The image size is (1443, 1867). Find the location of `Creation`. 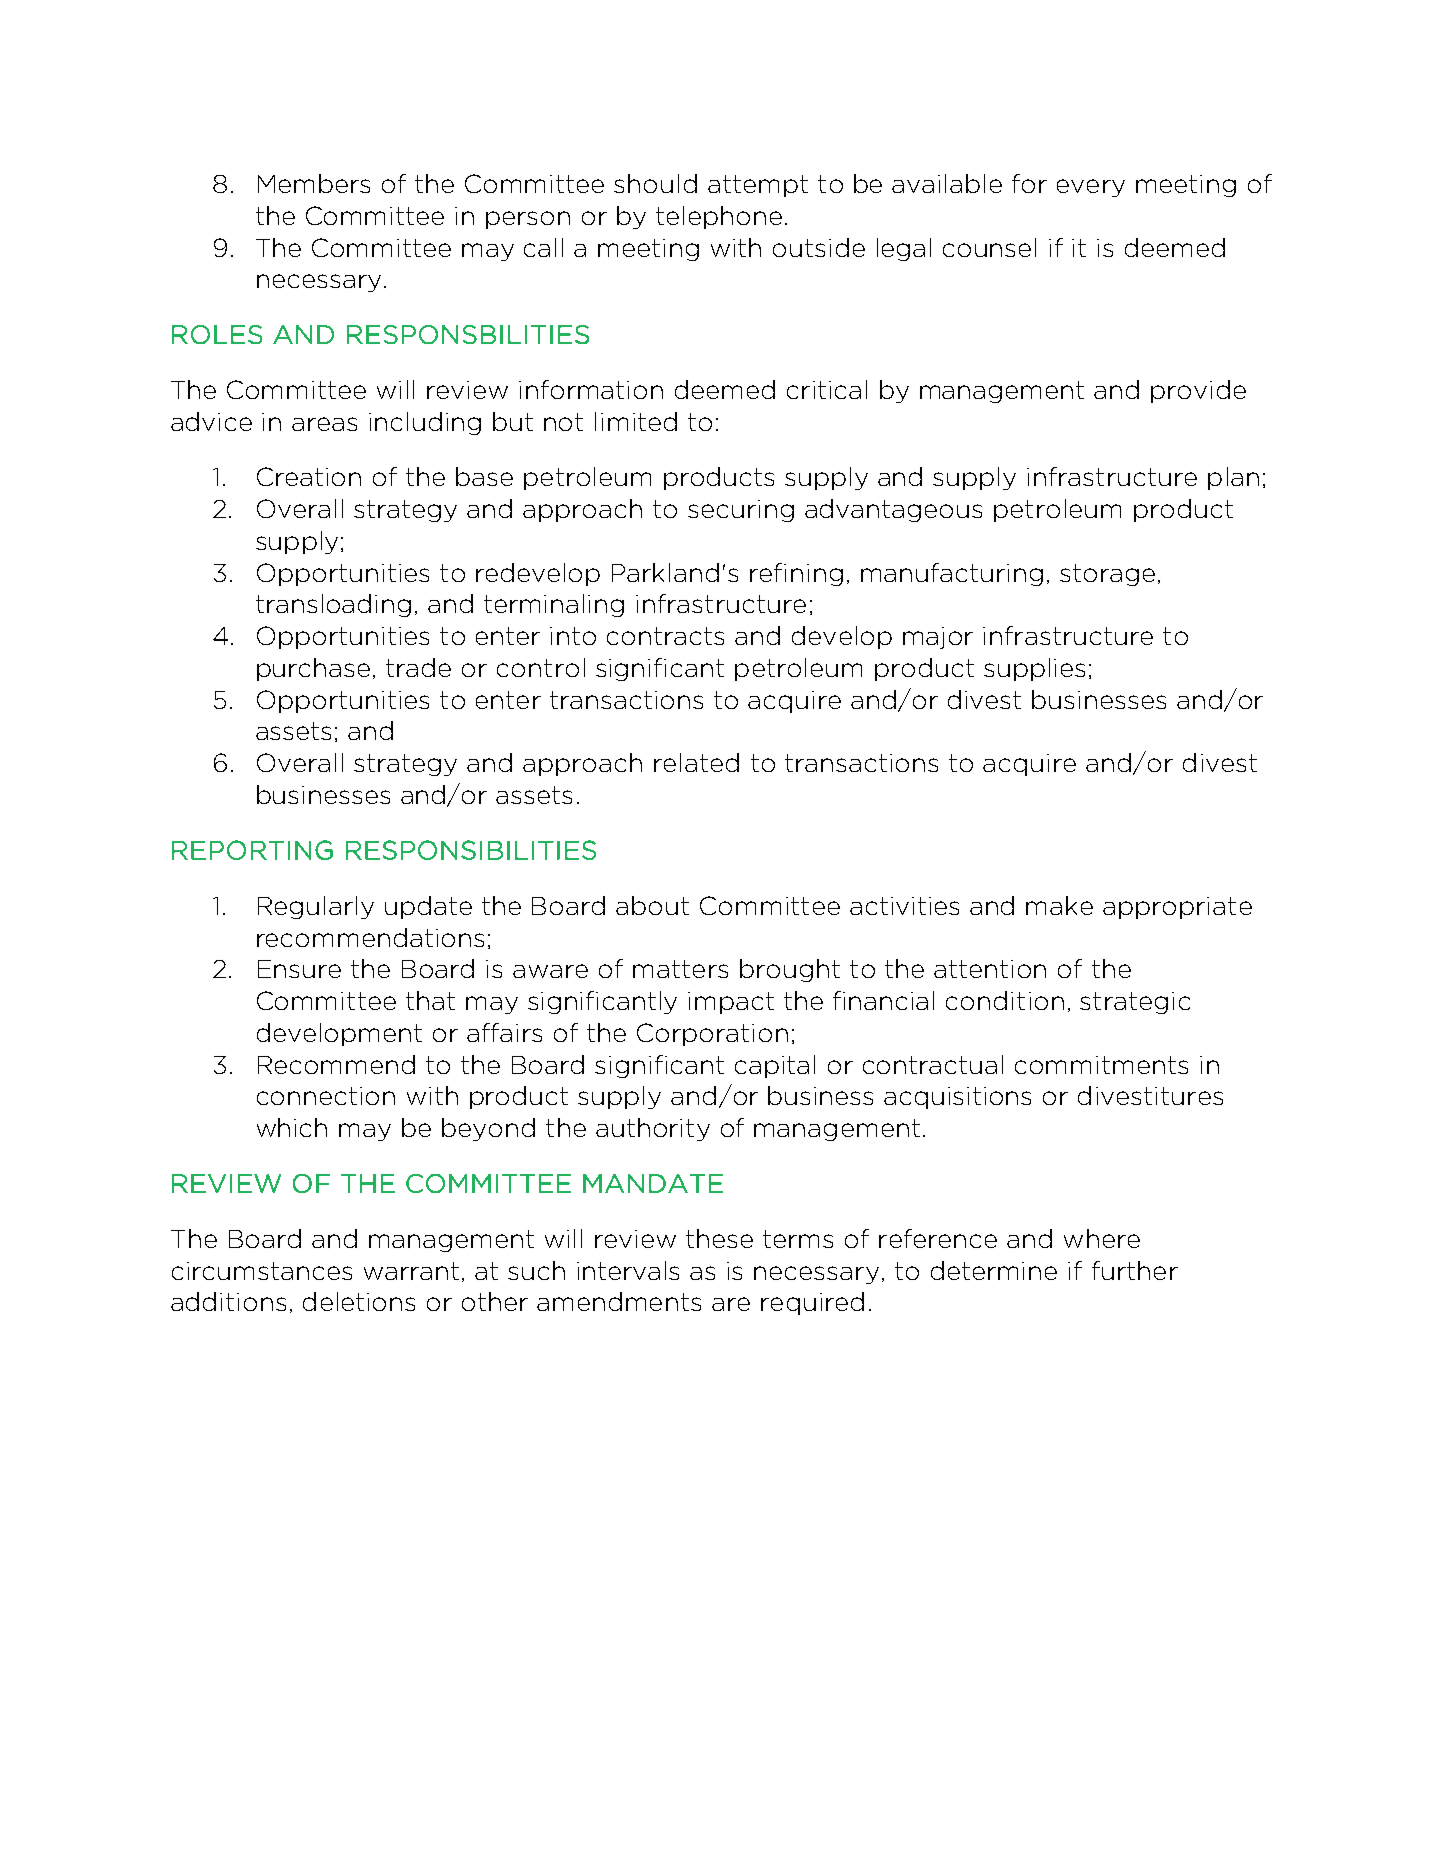

Creation is located at coordinates (309, 476).
